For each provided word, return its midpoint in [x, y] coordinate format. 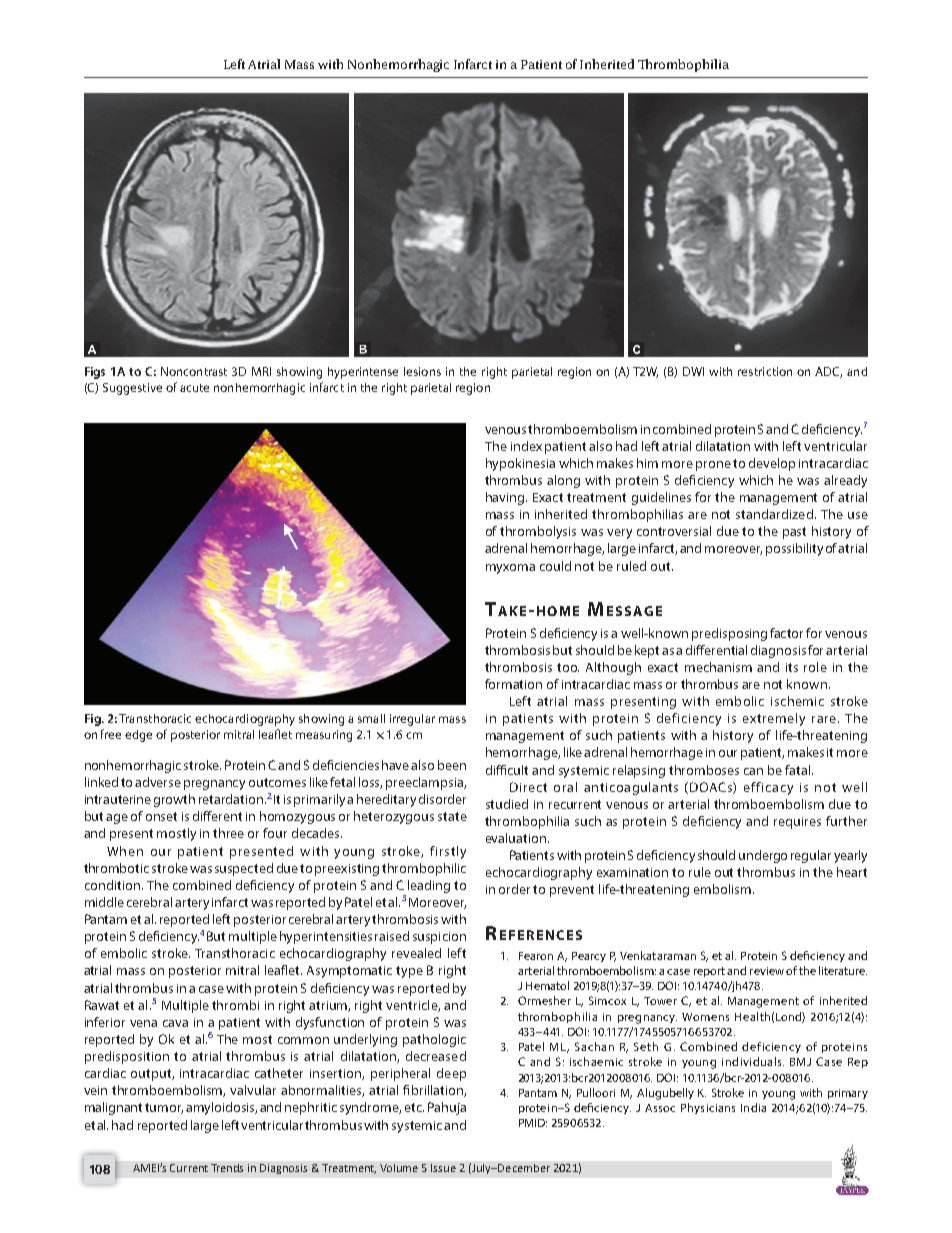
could [555, 566]
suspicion [439, 938]
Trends [227, 1168]
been [452, 765]
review [767, 971]
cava [175, 1023]
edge [138, 736]
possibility [794, 549]
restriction [765, 371]
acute [194, 388]
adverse [158, 782]
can [753, 771]
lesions [422, 371]
